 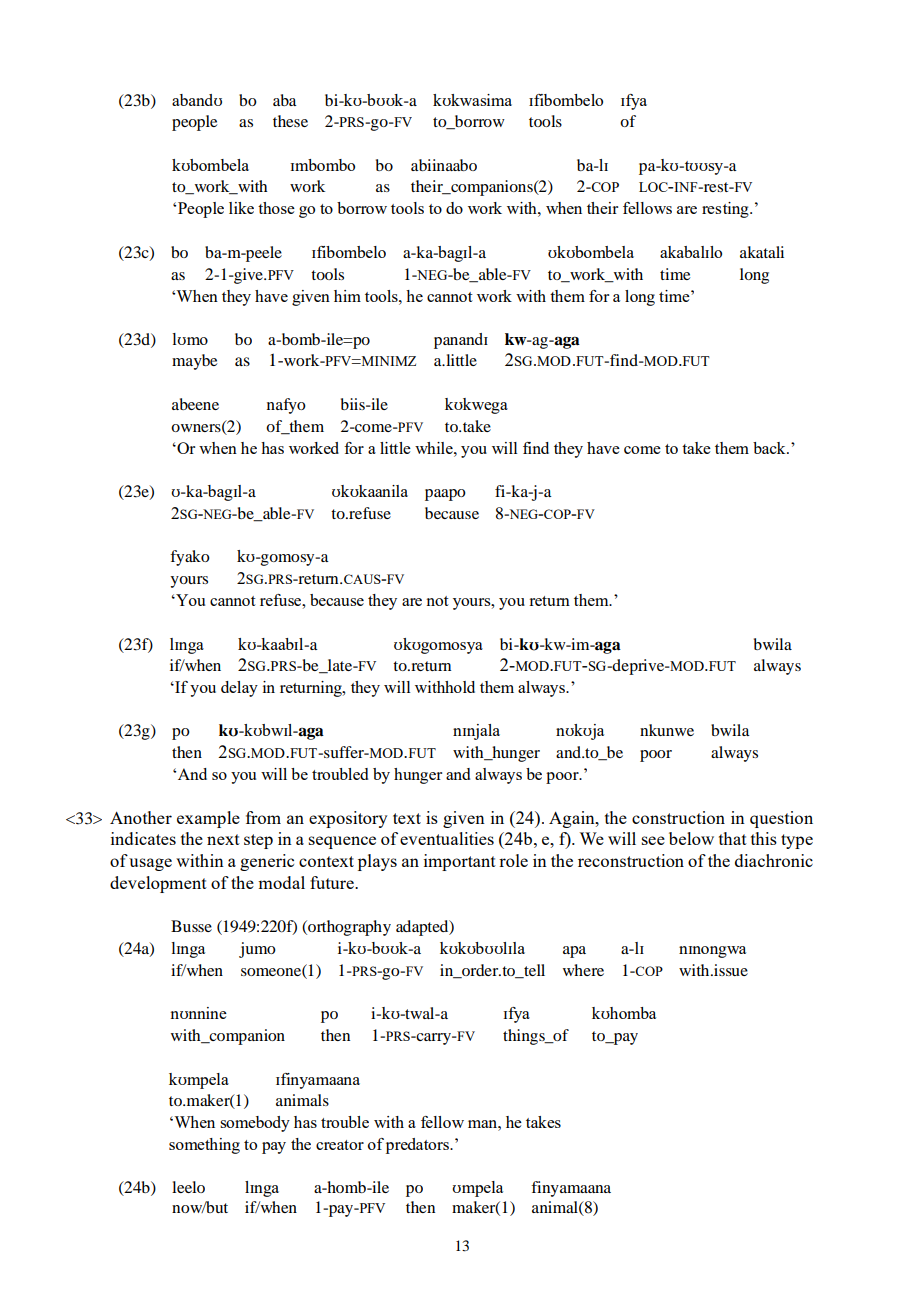 What do you see at coordinates (770, 448) in the image?
I see `back` at bounding box center [770, 448].
